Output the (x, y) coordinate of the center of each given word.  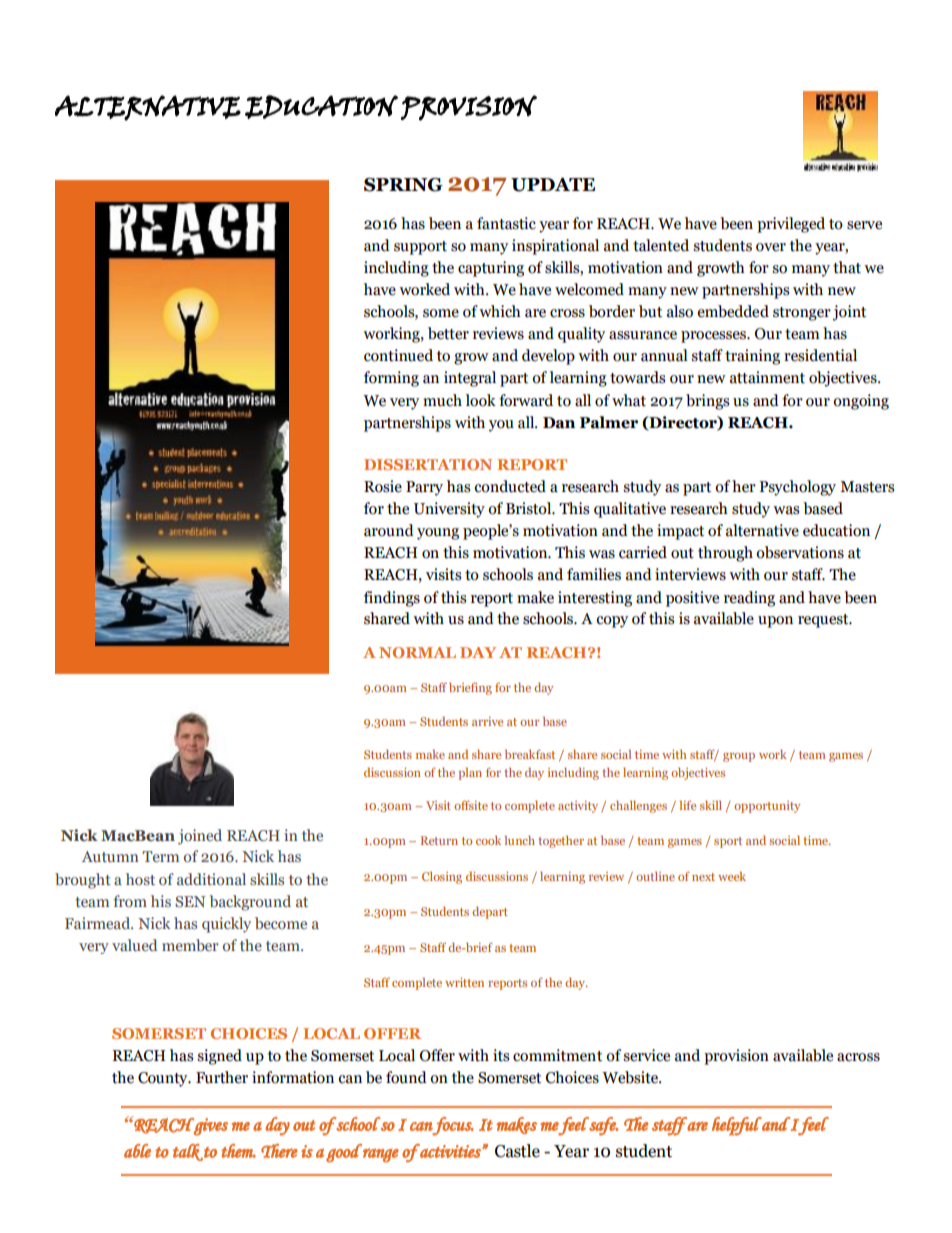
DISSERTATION (428, 464)
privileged (791, 225)
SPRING (403, 185)
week (732, 876)
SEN (190, 901)
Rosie (383, 486)
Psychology (797, 488)
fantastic (506, 223)
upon (775, 622)
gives (210, 1127)
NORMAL (417, 652)
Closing (442, 878)
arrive (487, 721)
